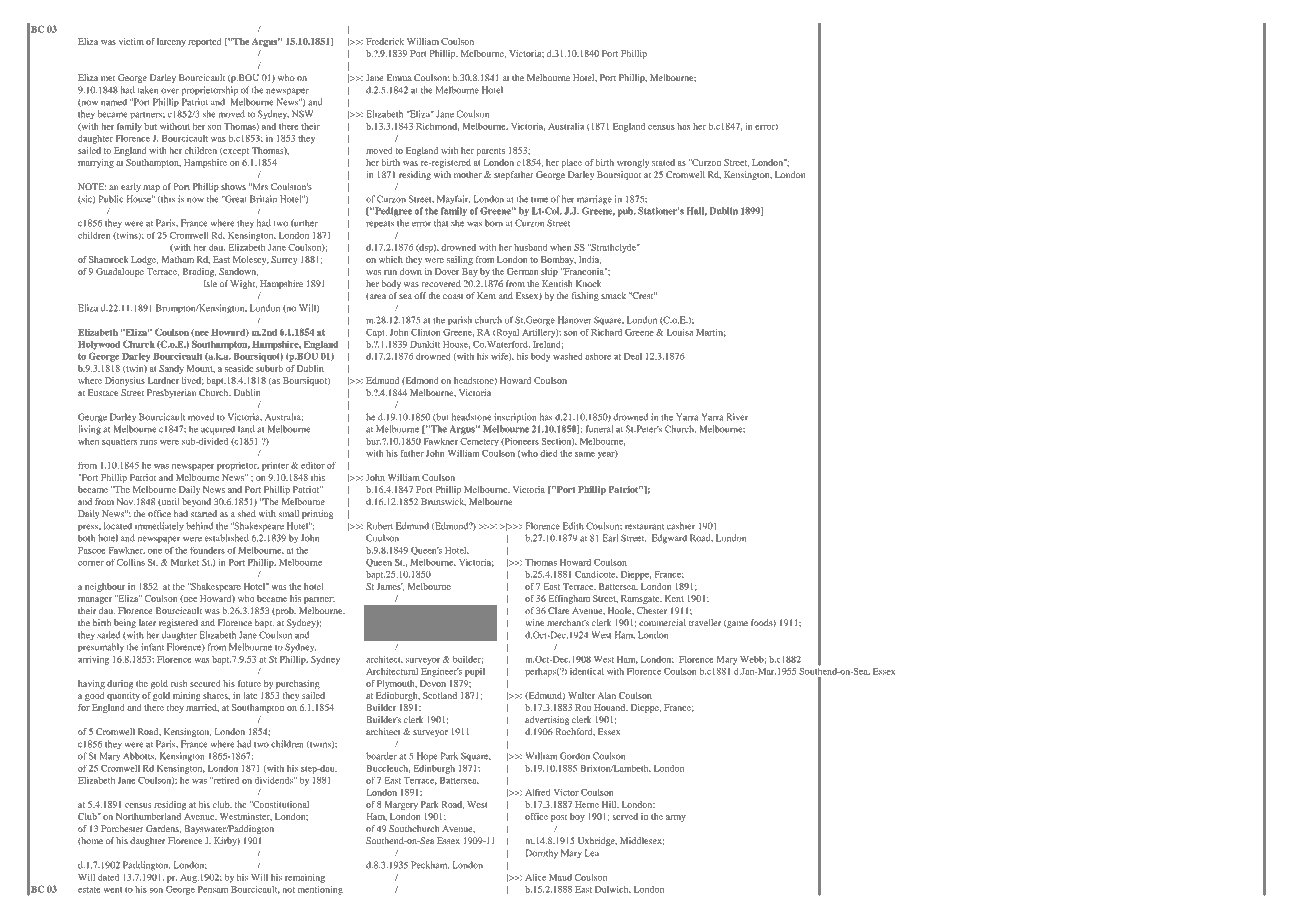 This screenshot has height=924, width=1308. What do you see at coordinates (397, 684) in the screenshot?
I see `Plymouth` at bounding box center [397, 684].
